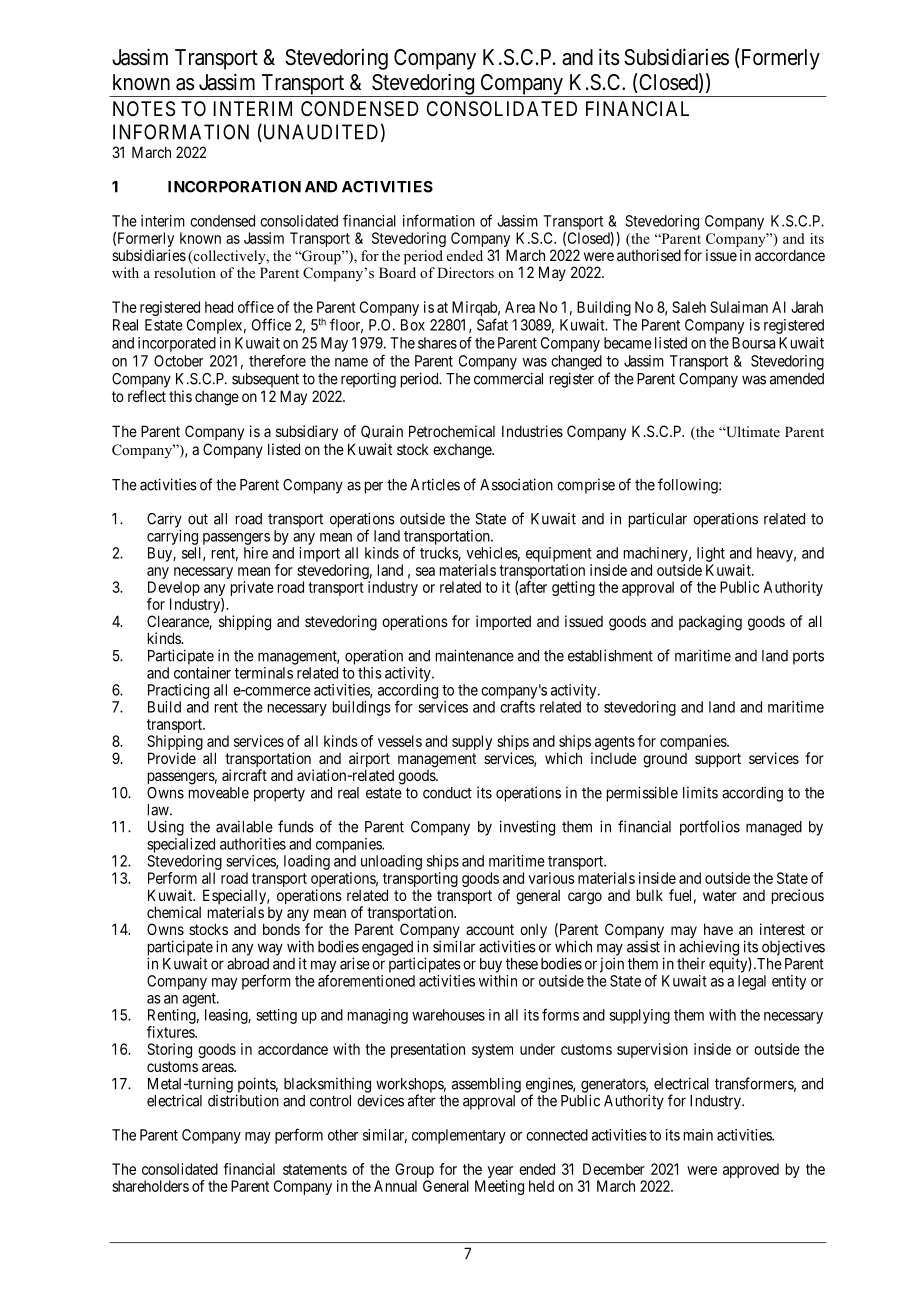  I want to click on portfolios, so click(710, 828).
